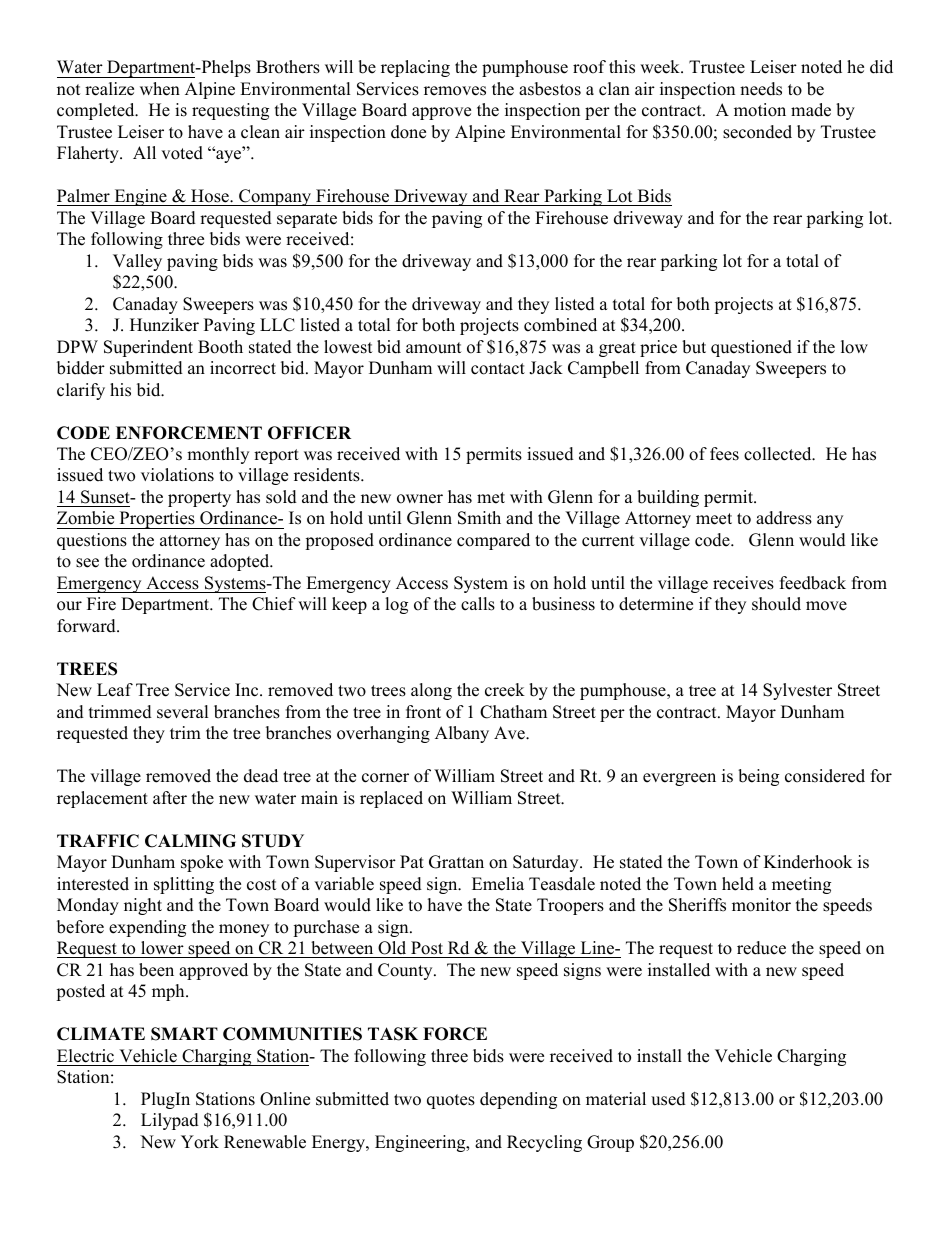  I want to click on fees, so click(724, 454).
